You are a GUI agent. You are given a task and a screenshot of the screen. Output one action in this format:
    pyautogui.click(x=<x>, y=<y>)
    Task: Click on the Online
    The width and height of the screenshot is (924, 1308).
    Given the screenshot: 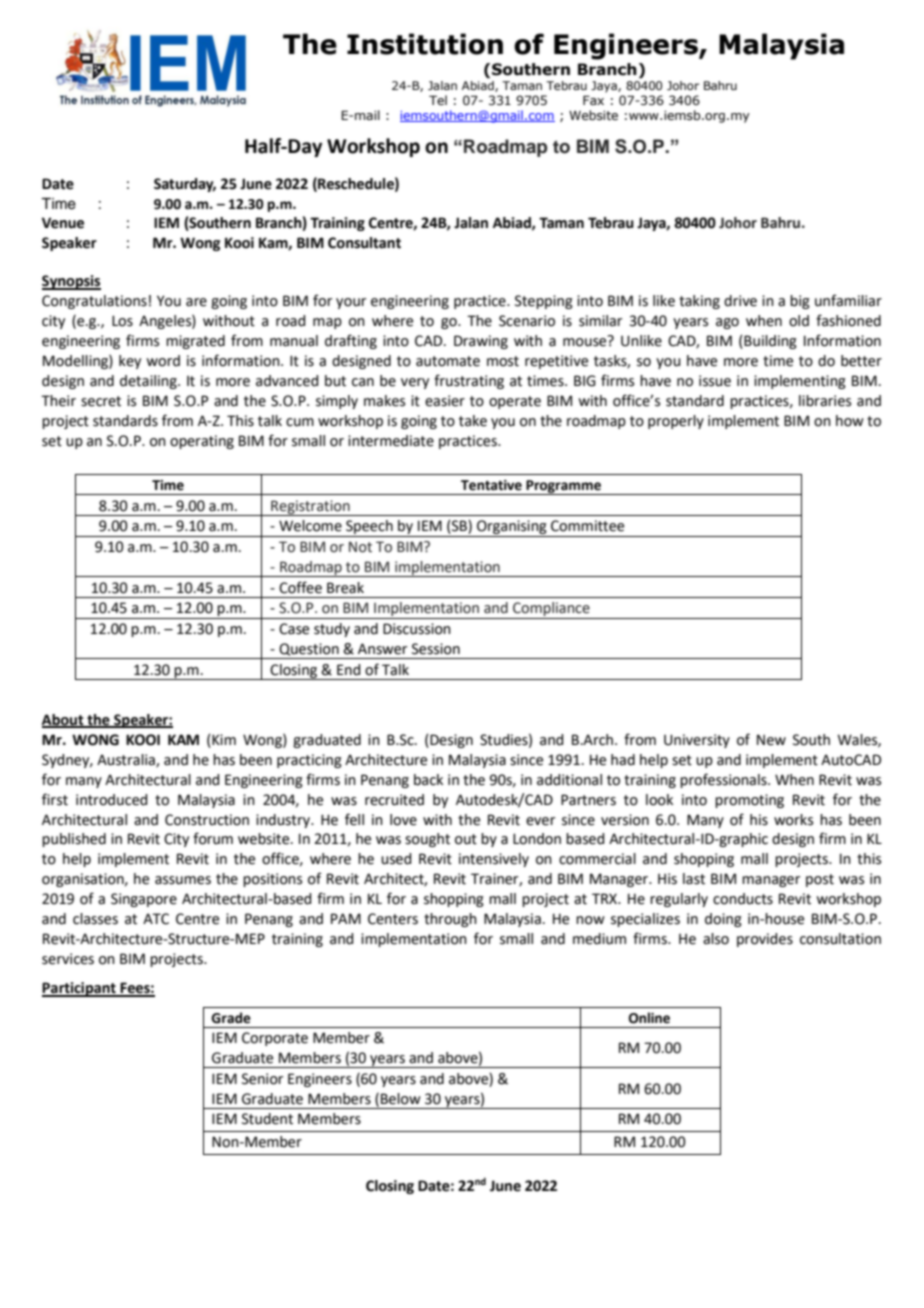 What is the action you would take?
    pyautogui.click(x=649, y=1018)
